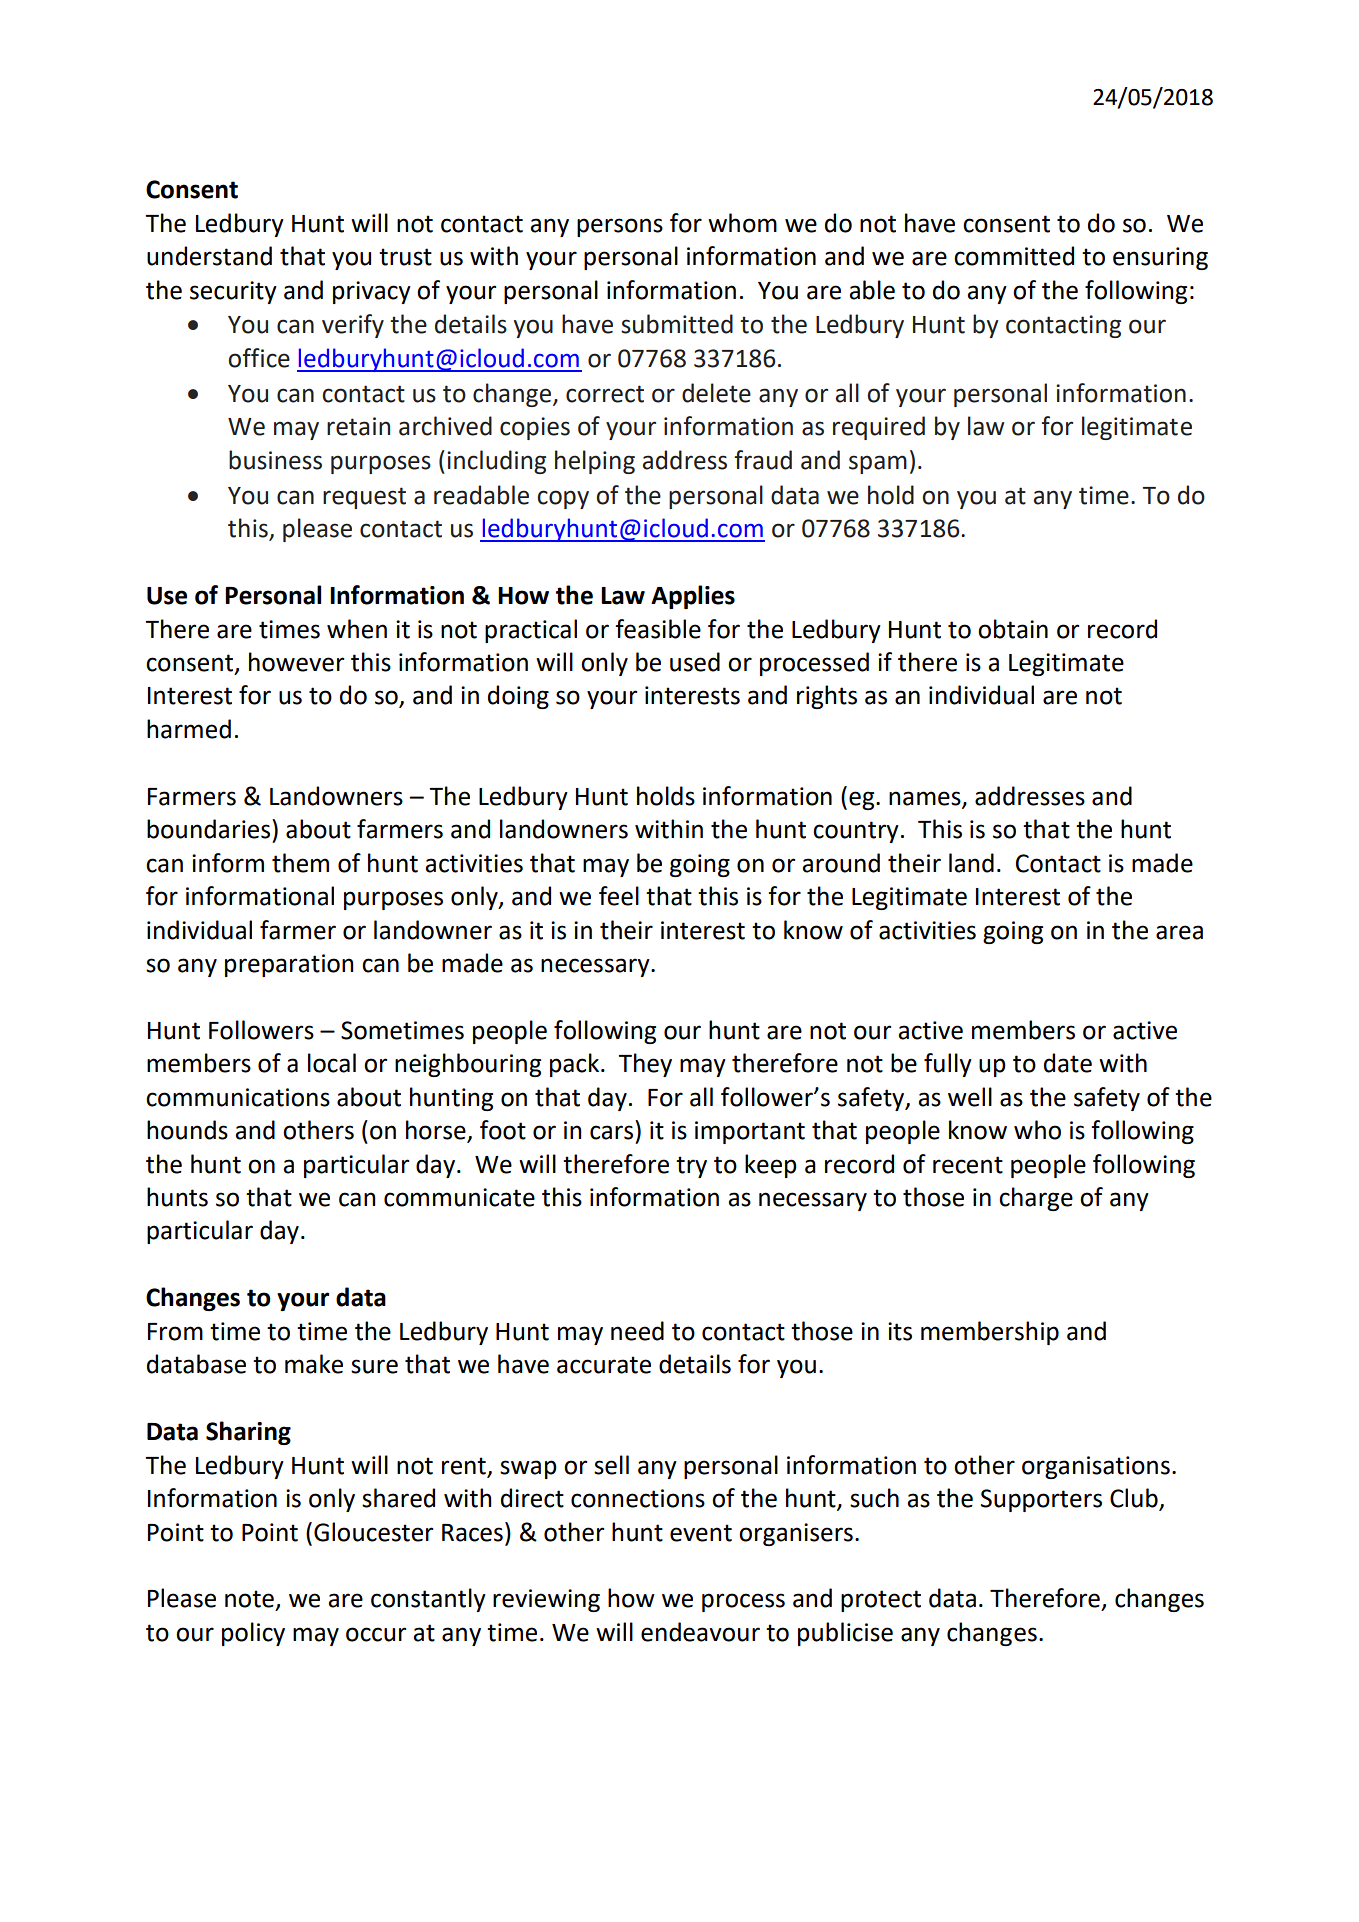  I want to click on need, so click(637, 1331).
